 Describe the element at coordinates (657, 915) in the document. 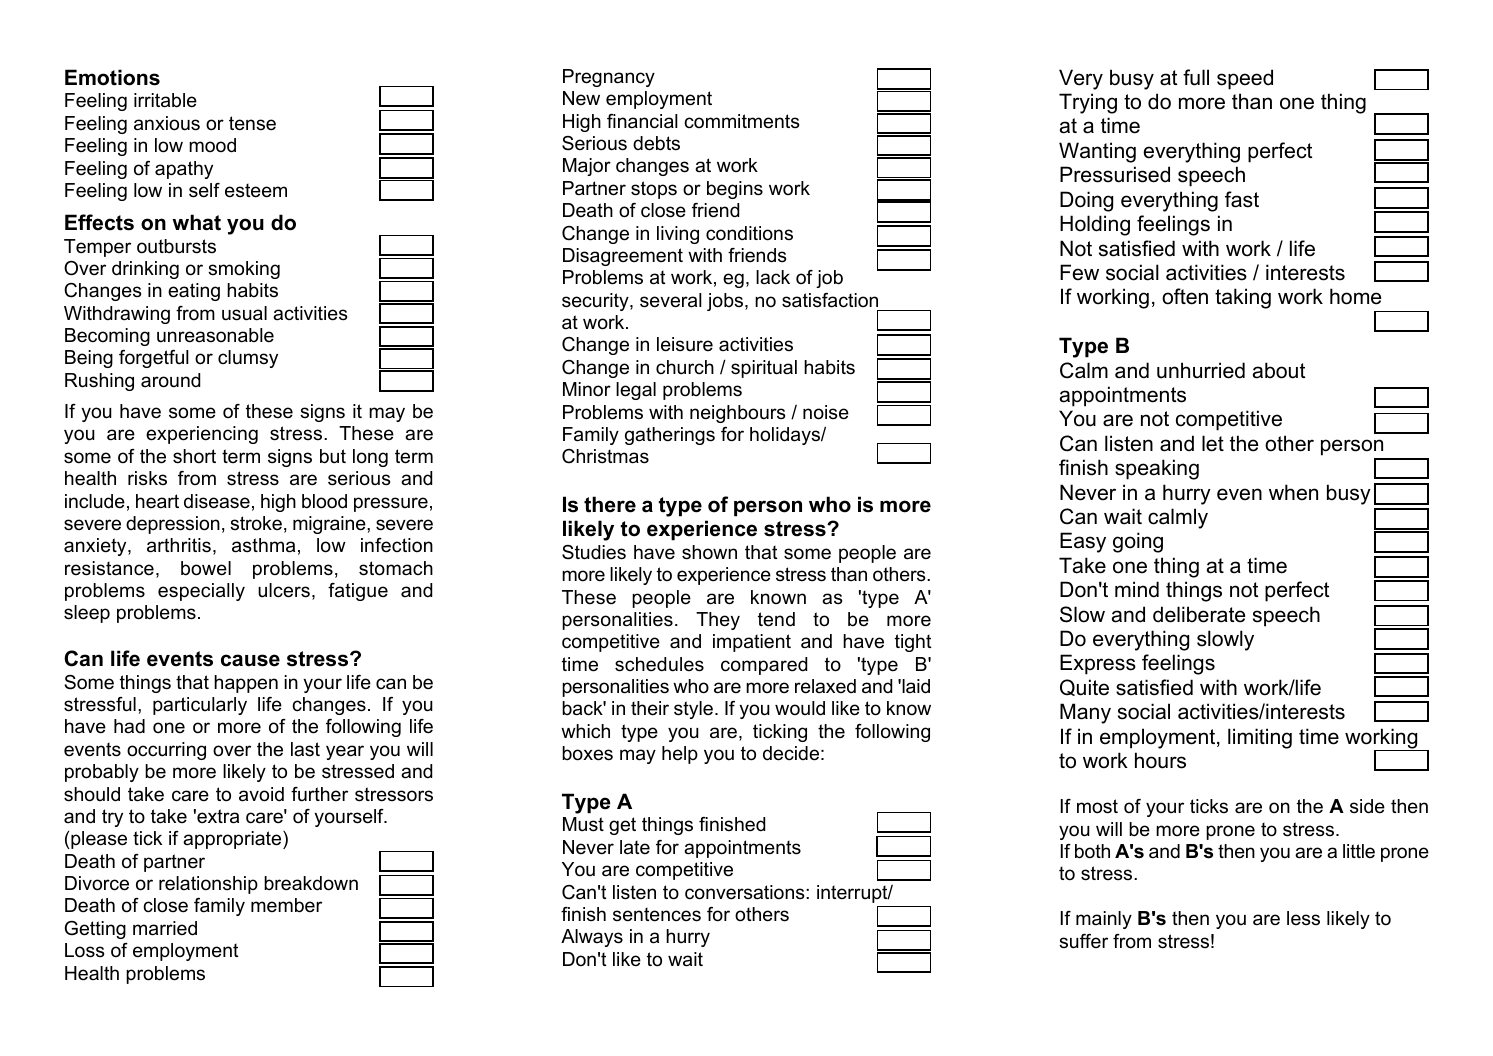

I see `sentences` at that location.
